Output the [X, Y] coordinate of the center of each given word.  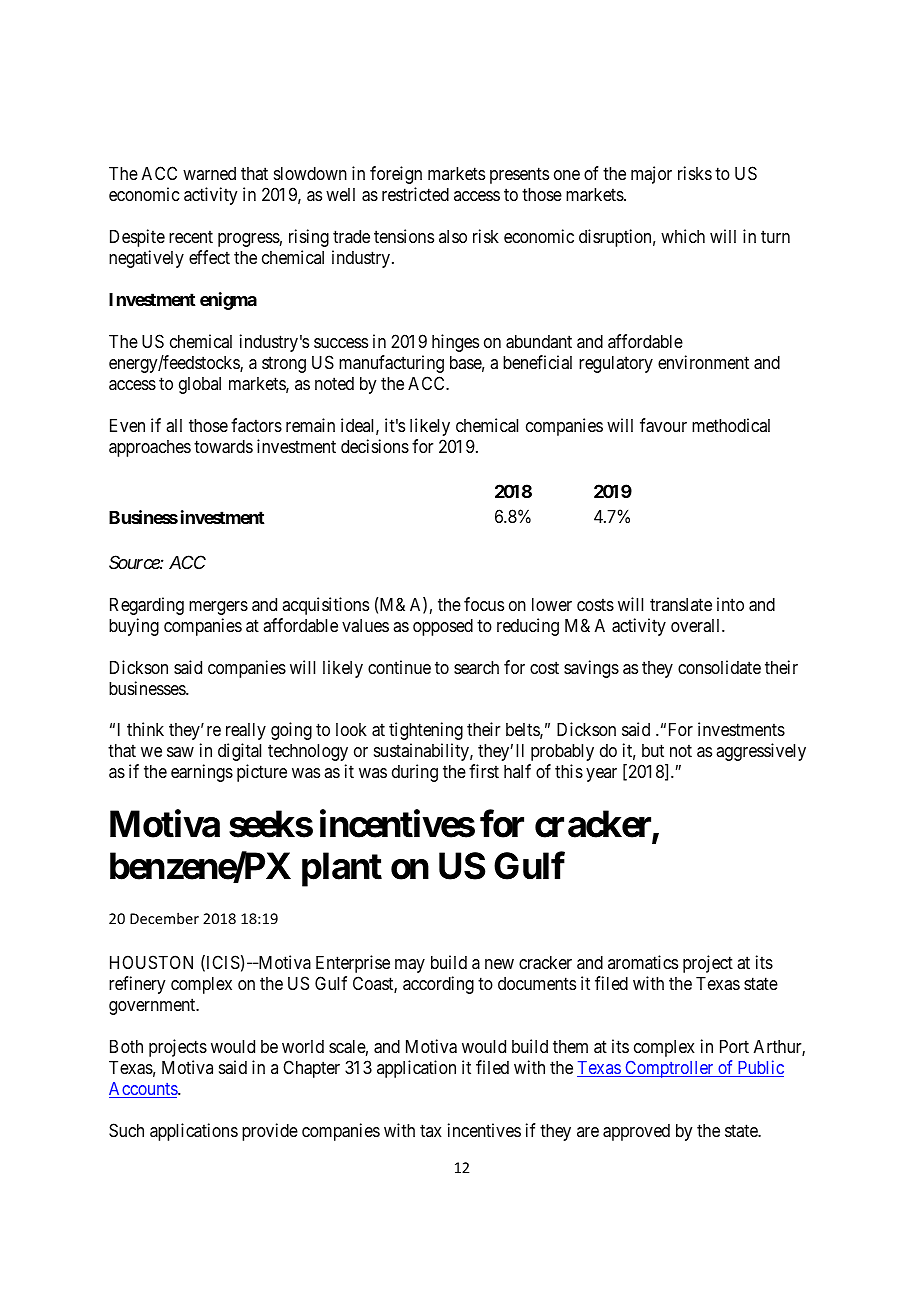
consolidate [719, 667]
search [476, 667]
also [453, 236]
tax [431, 1130]
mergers [218, 608]
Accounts [144, 1090]
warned [209, 173]
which [683, 236]
